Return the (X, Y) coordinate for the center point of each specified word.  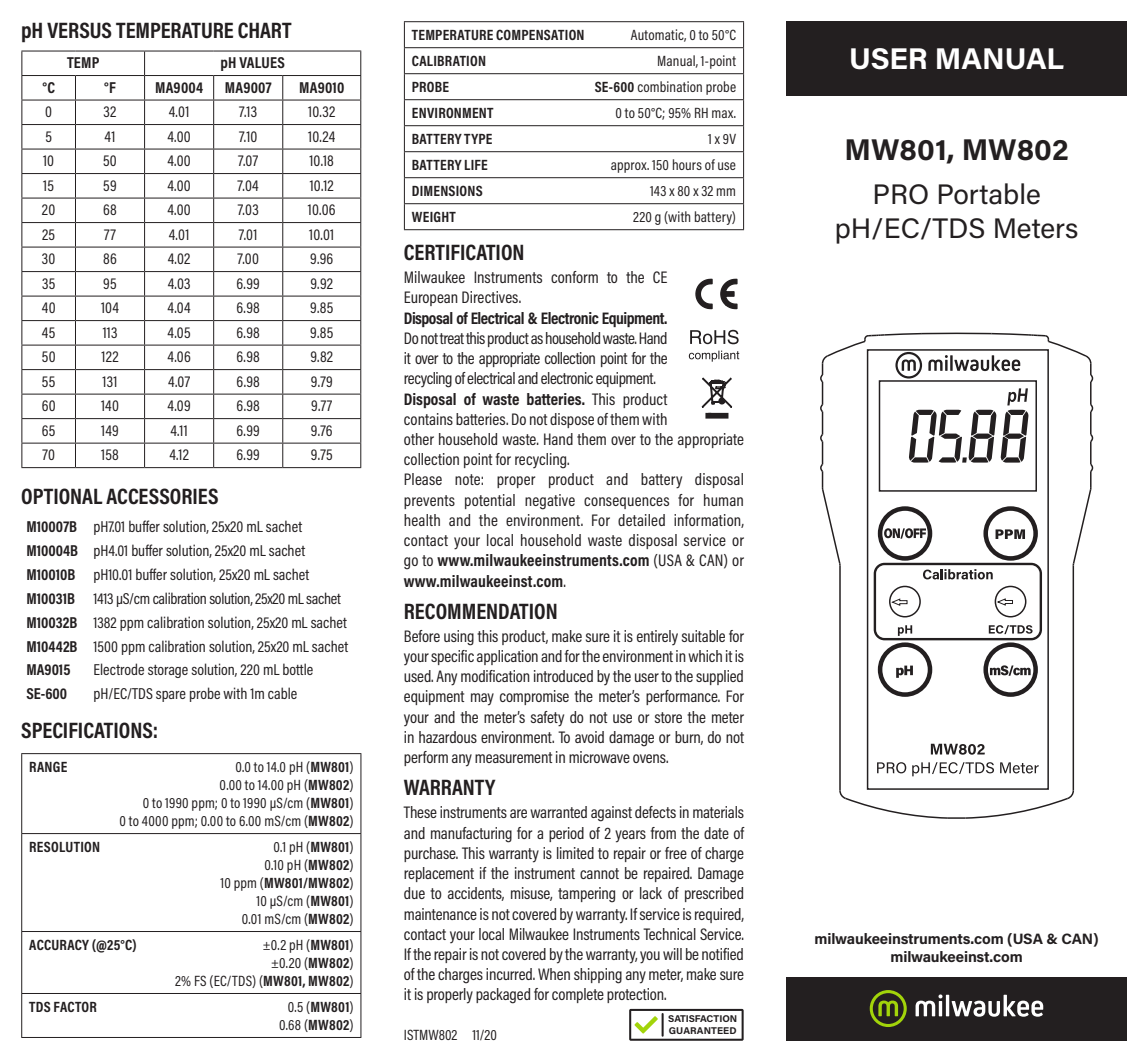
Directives (491, 297)
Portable (989, 194)
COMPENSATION (540, 34)
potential (490, 501)
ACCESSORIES (162, 496)
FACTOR (75, 1006)
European (431, 298)
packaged (503, 996)
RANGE (48, 766)
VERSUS (79, 30)
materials (718, 812)
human (723, 500)
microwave (599, 757)
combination (669, 86)
